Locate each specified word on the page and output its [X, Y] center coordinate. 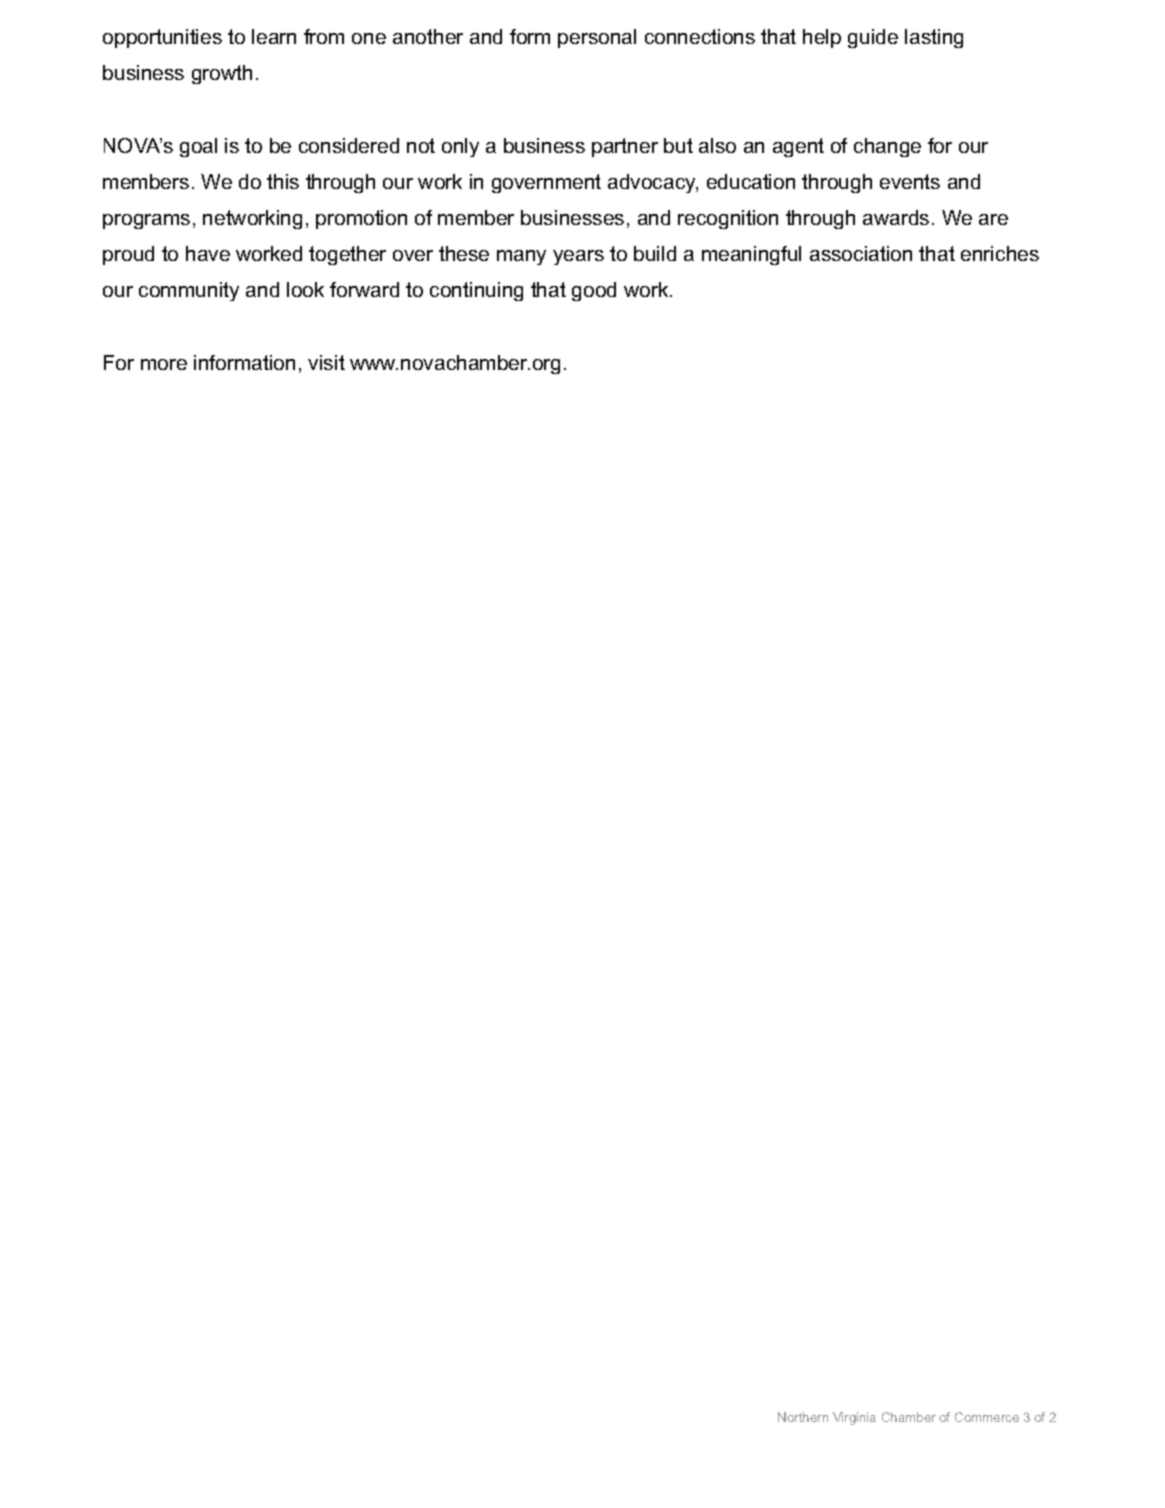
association [861, 253]
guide [873, 38]
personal [597, 38]
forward [364, 289]
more [164, 364]
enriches [1000, 253]
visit [326, 362]
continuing [476, 291]
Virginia [854, 1418]
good [594, 291]
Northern [803, 1417]
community [189, 291]
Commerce [987, 1417]
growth [222, 74]
